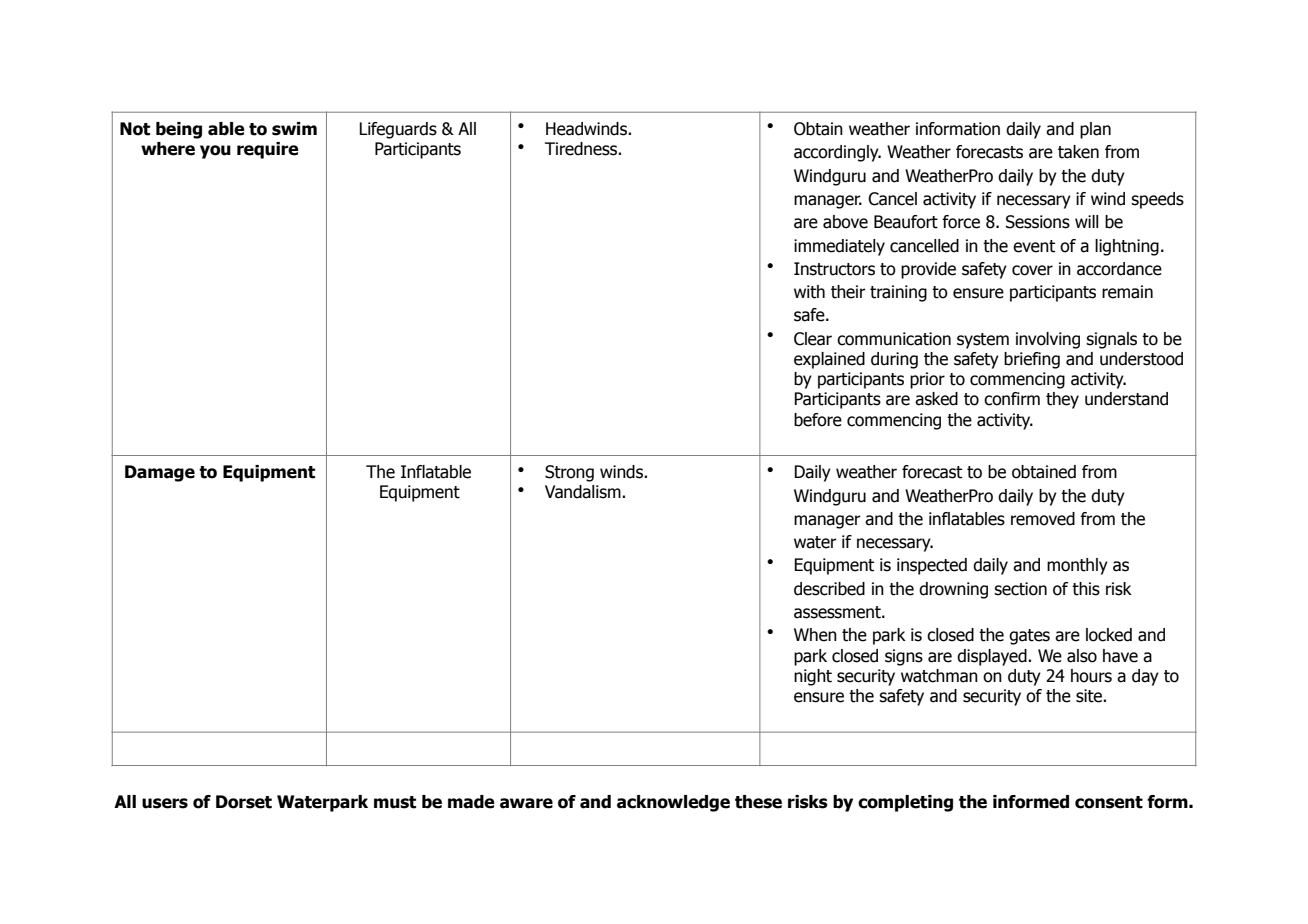  I want to click on Strong, so click(569, 473).
